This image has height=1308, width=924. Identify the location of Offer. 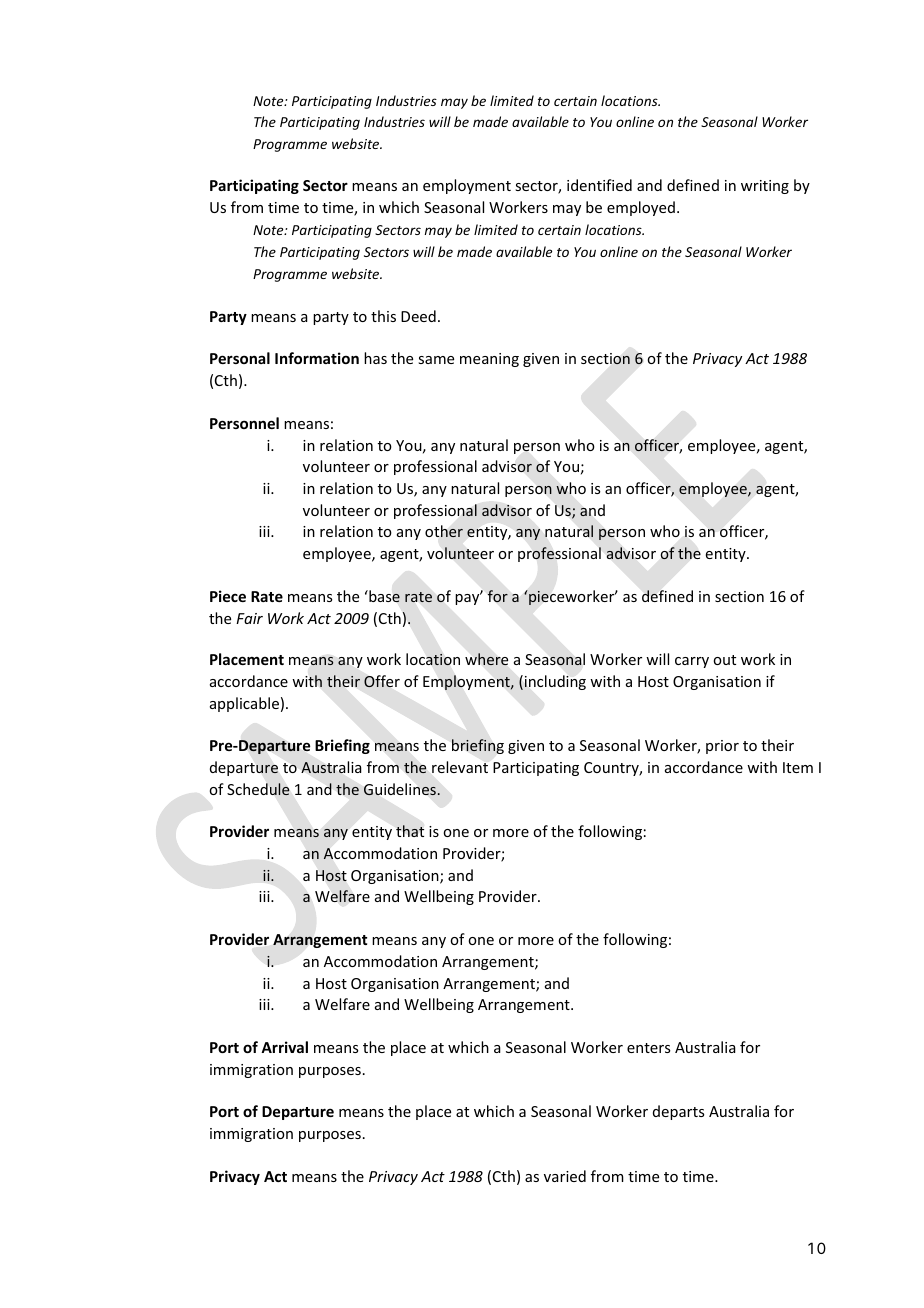
(382, 681).
